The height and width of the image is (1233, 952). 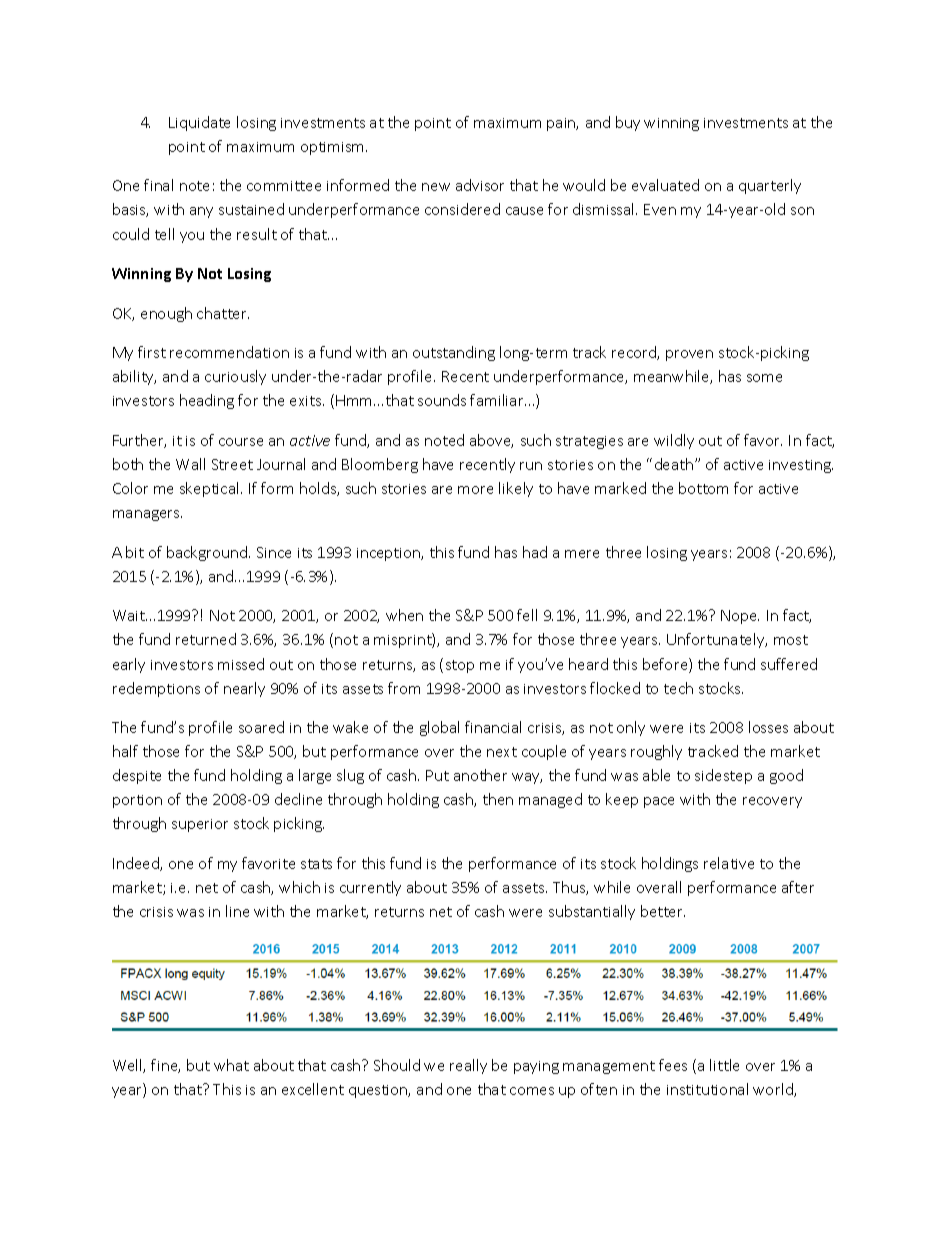 I want to click on little, so click(x=724, y=1065).
